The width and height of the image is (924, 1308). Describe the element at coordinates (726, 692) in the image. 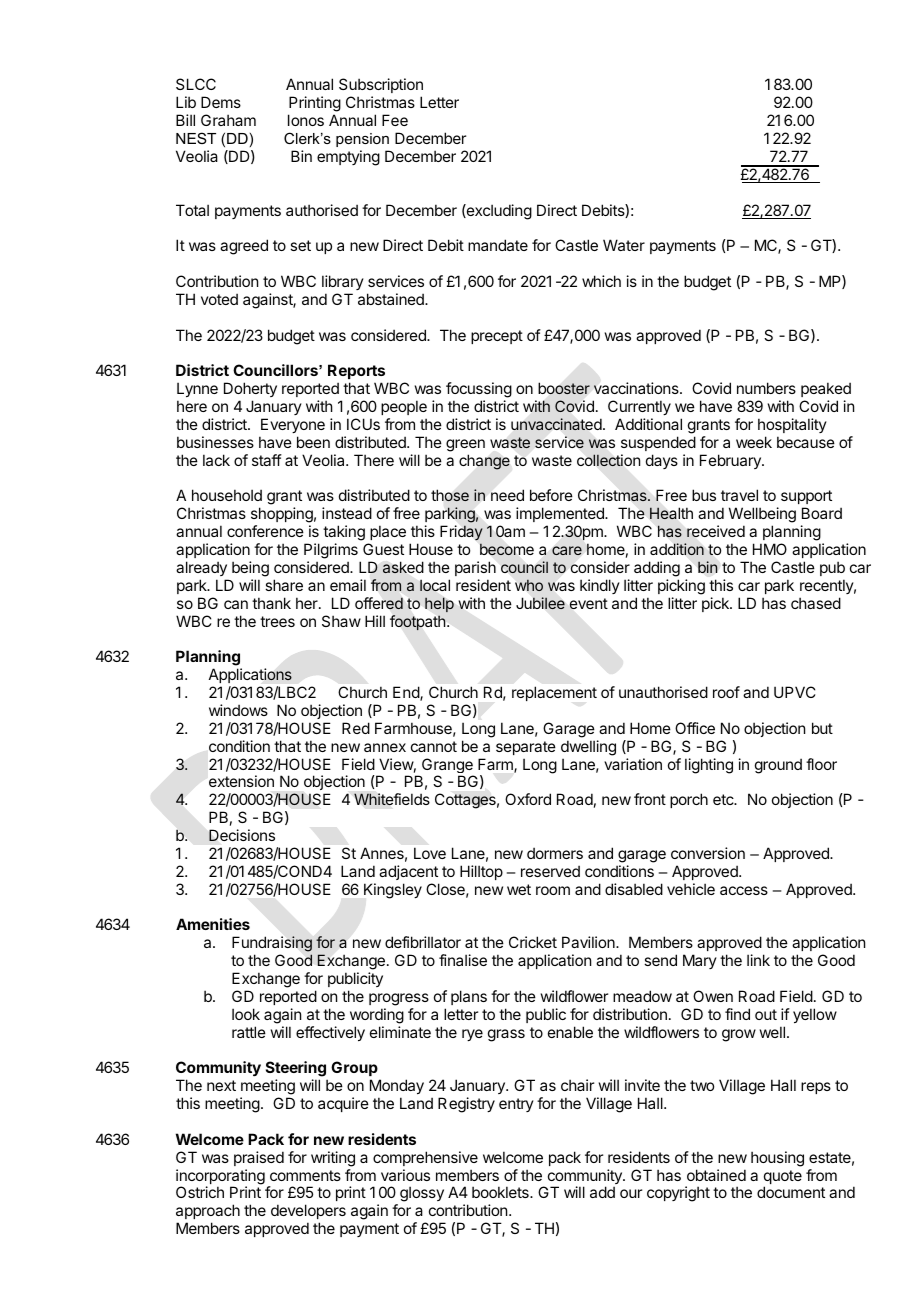

I see `roof` at that location.
